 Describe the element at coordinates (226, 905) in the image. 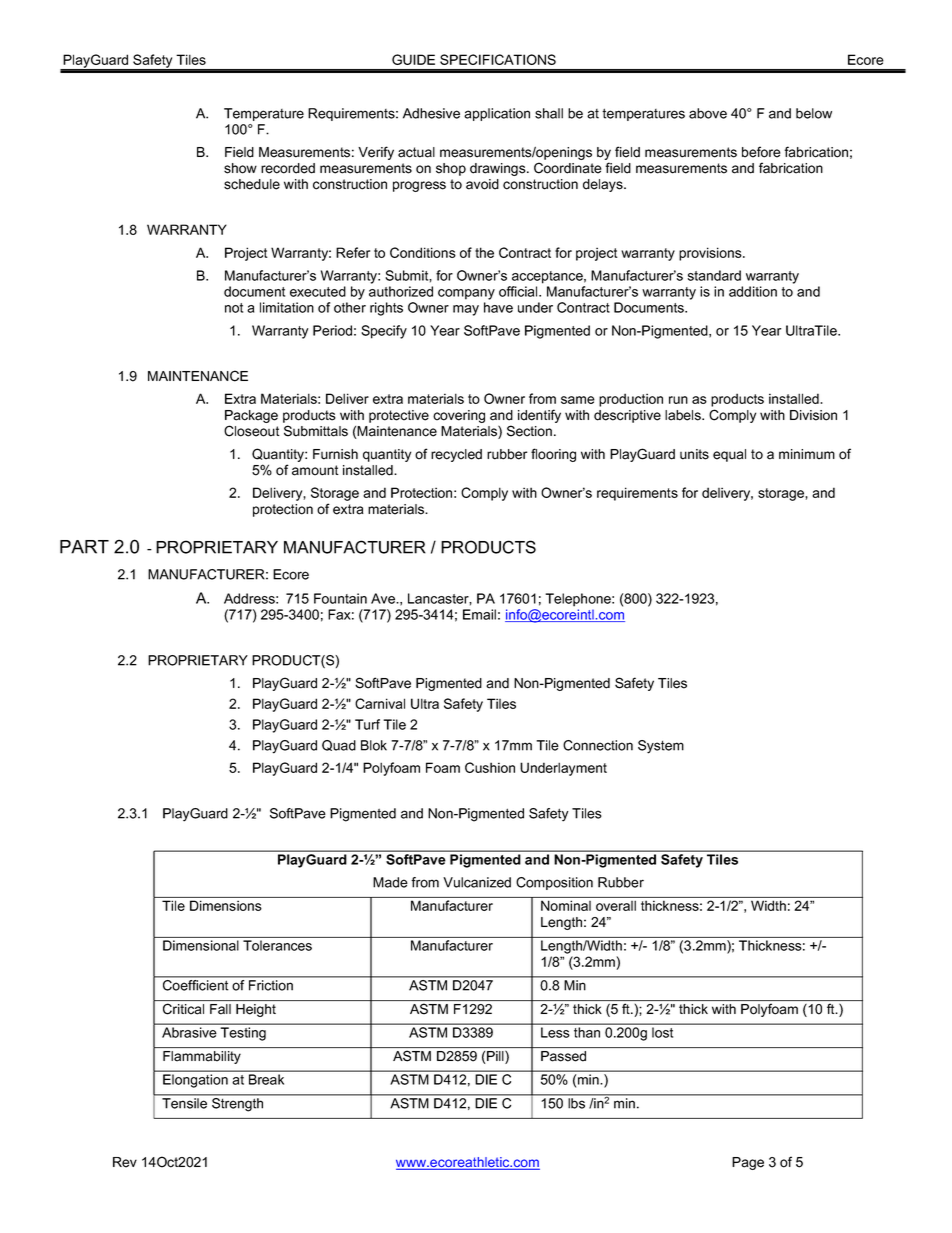

I see `Dimensions` at that location.
